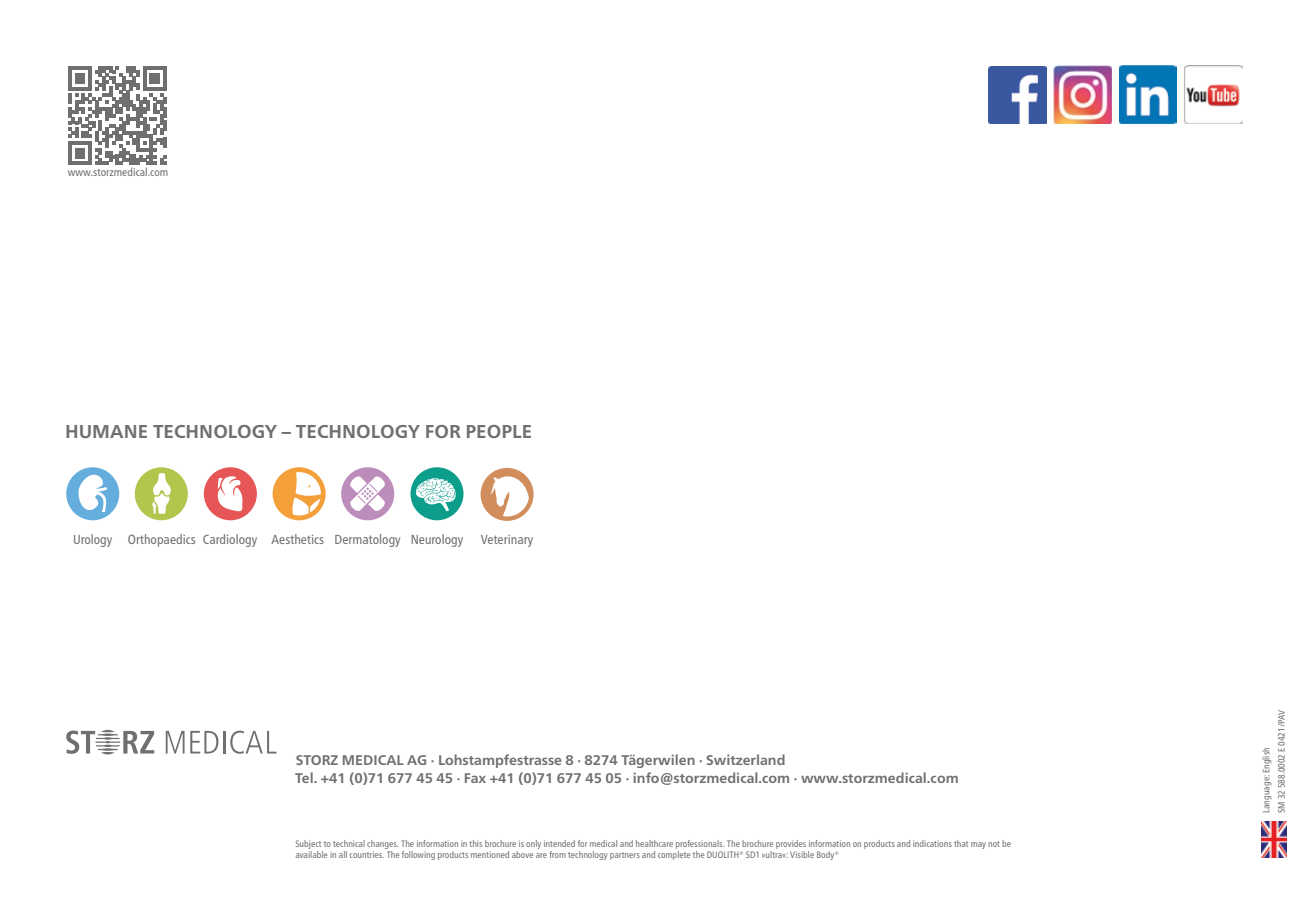 This screenshot has height=924, width=1308. I want to click on HUMANE, so click(106, 431).
